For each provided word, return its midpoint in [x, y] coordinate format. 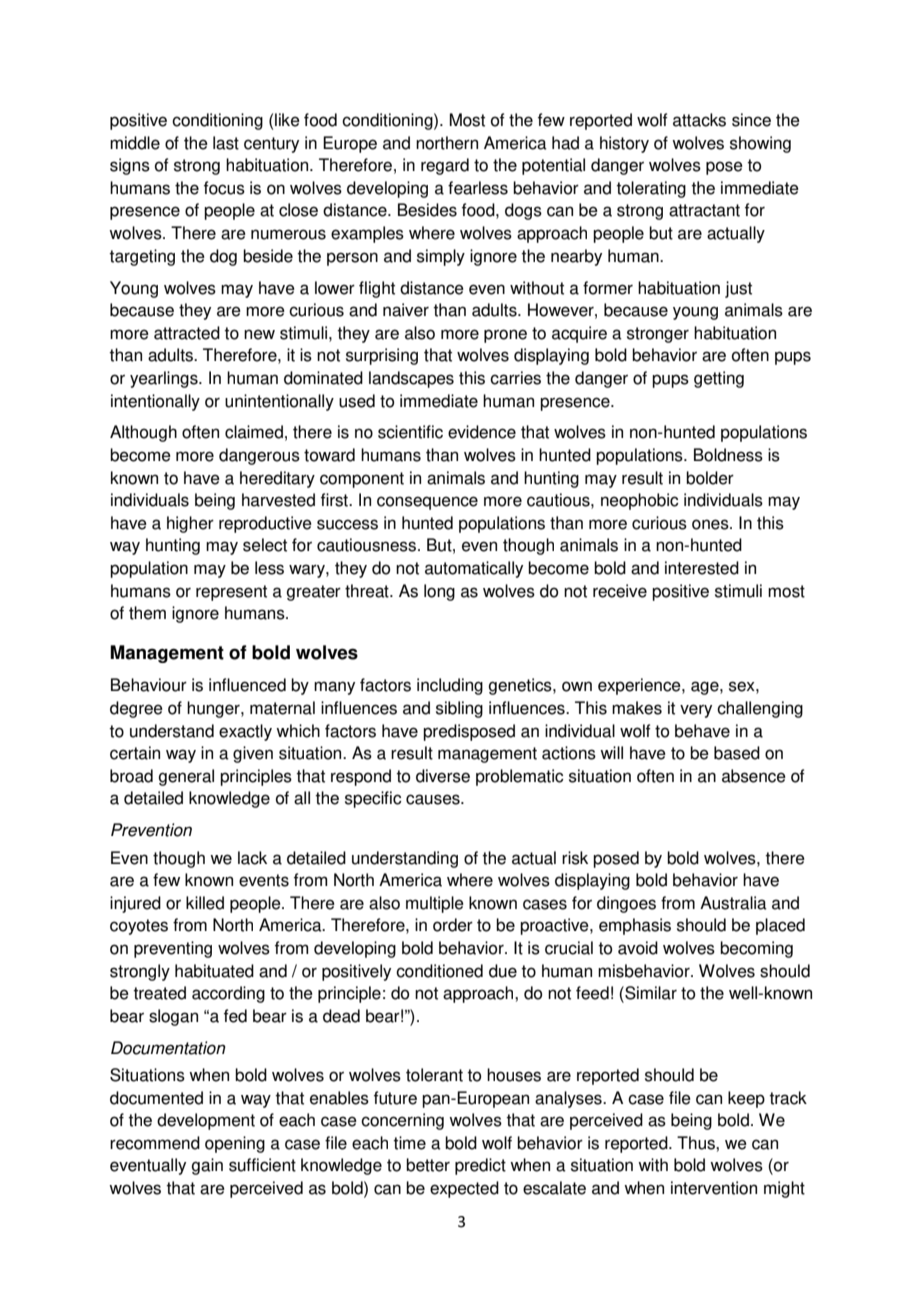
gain [207, 1166]
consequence [427, 503]
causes [434, 799]
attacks [699, 120]
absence [754, 776]
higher [190, 524]
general [186, 777]
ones [711, 524]
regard [445, 166]
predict [480, 1166]
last [226, 143]
